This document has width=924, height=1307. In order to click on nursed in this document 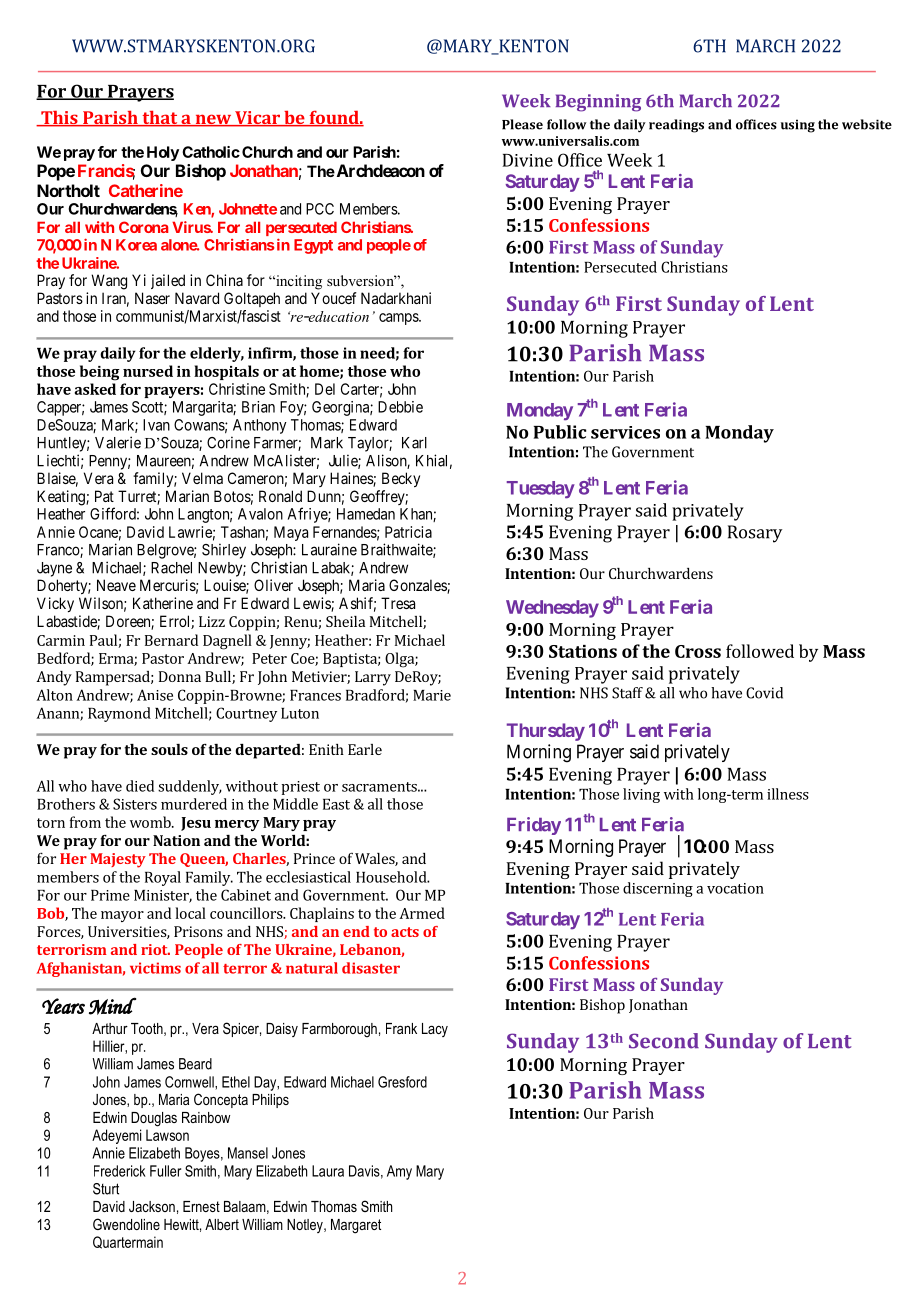, I will do `click(148, 371)`.
